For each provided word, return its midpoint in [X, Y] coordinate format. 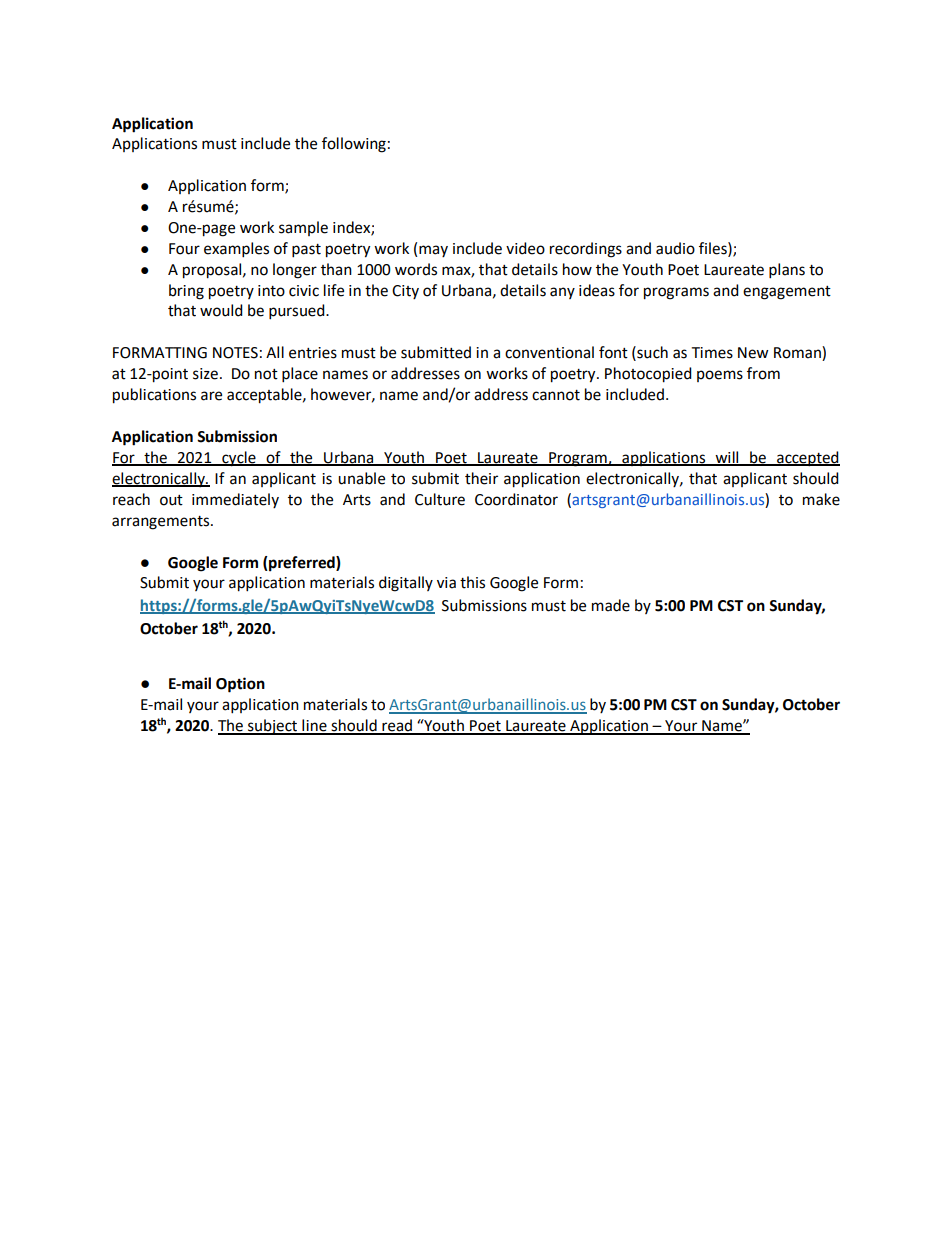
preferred [302, 564]
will [727, 458]
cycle [239, 459]
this [472, 582]
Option [240, 685]
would [221, 310]
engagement [787, 293]
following [354, 145]
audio [675, 248]
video [525, 248]
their [481, 478]
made [611, 605]
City [405, 292]
